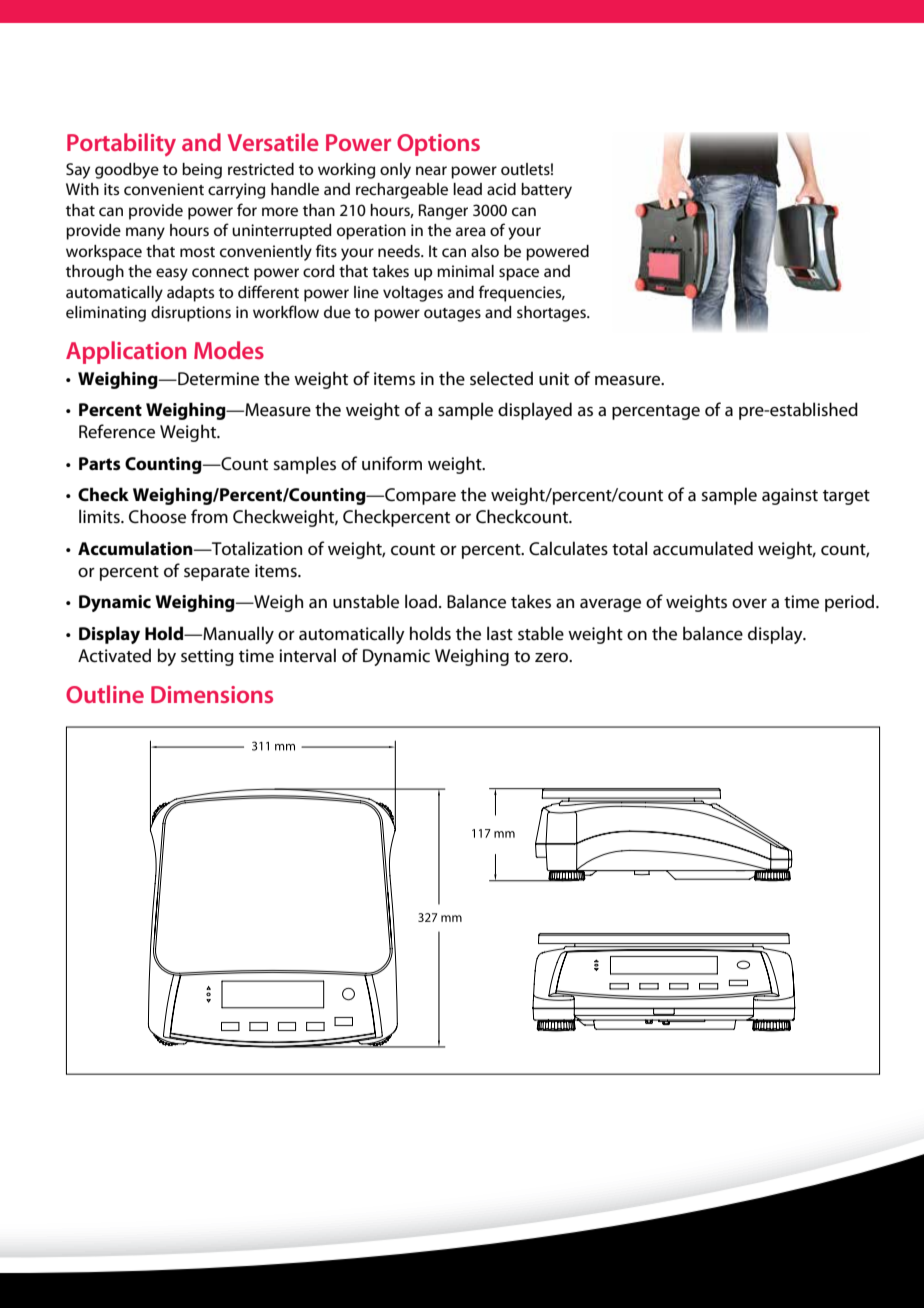  What do you see at coordinates (100, 464) in the screenshot?
I see `Parts` at bounding box center [100, 464].
